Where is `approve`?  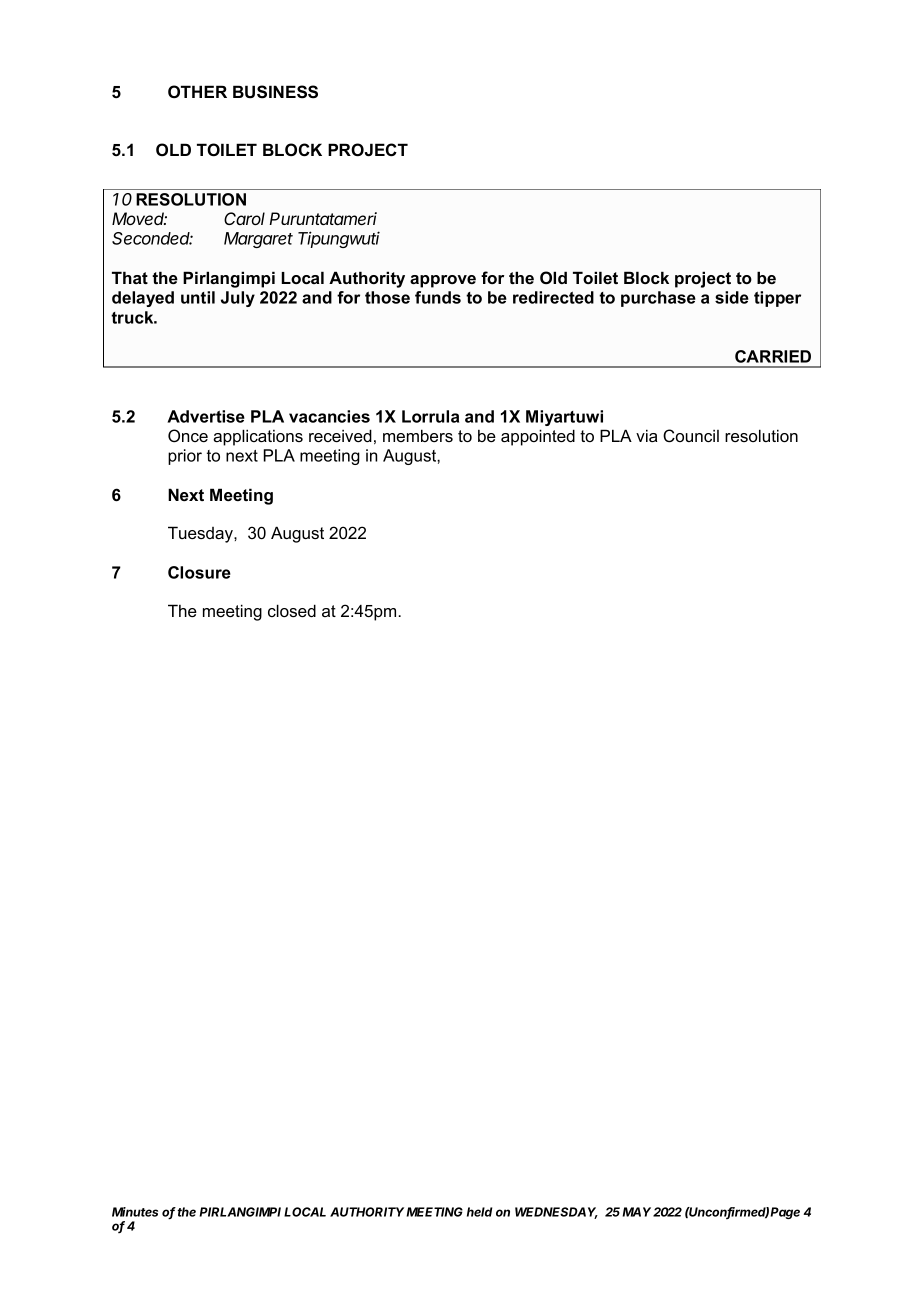
approve is located at coordinates (443, 281).
